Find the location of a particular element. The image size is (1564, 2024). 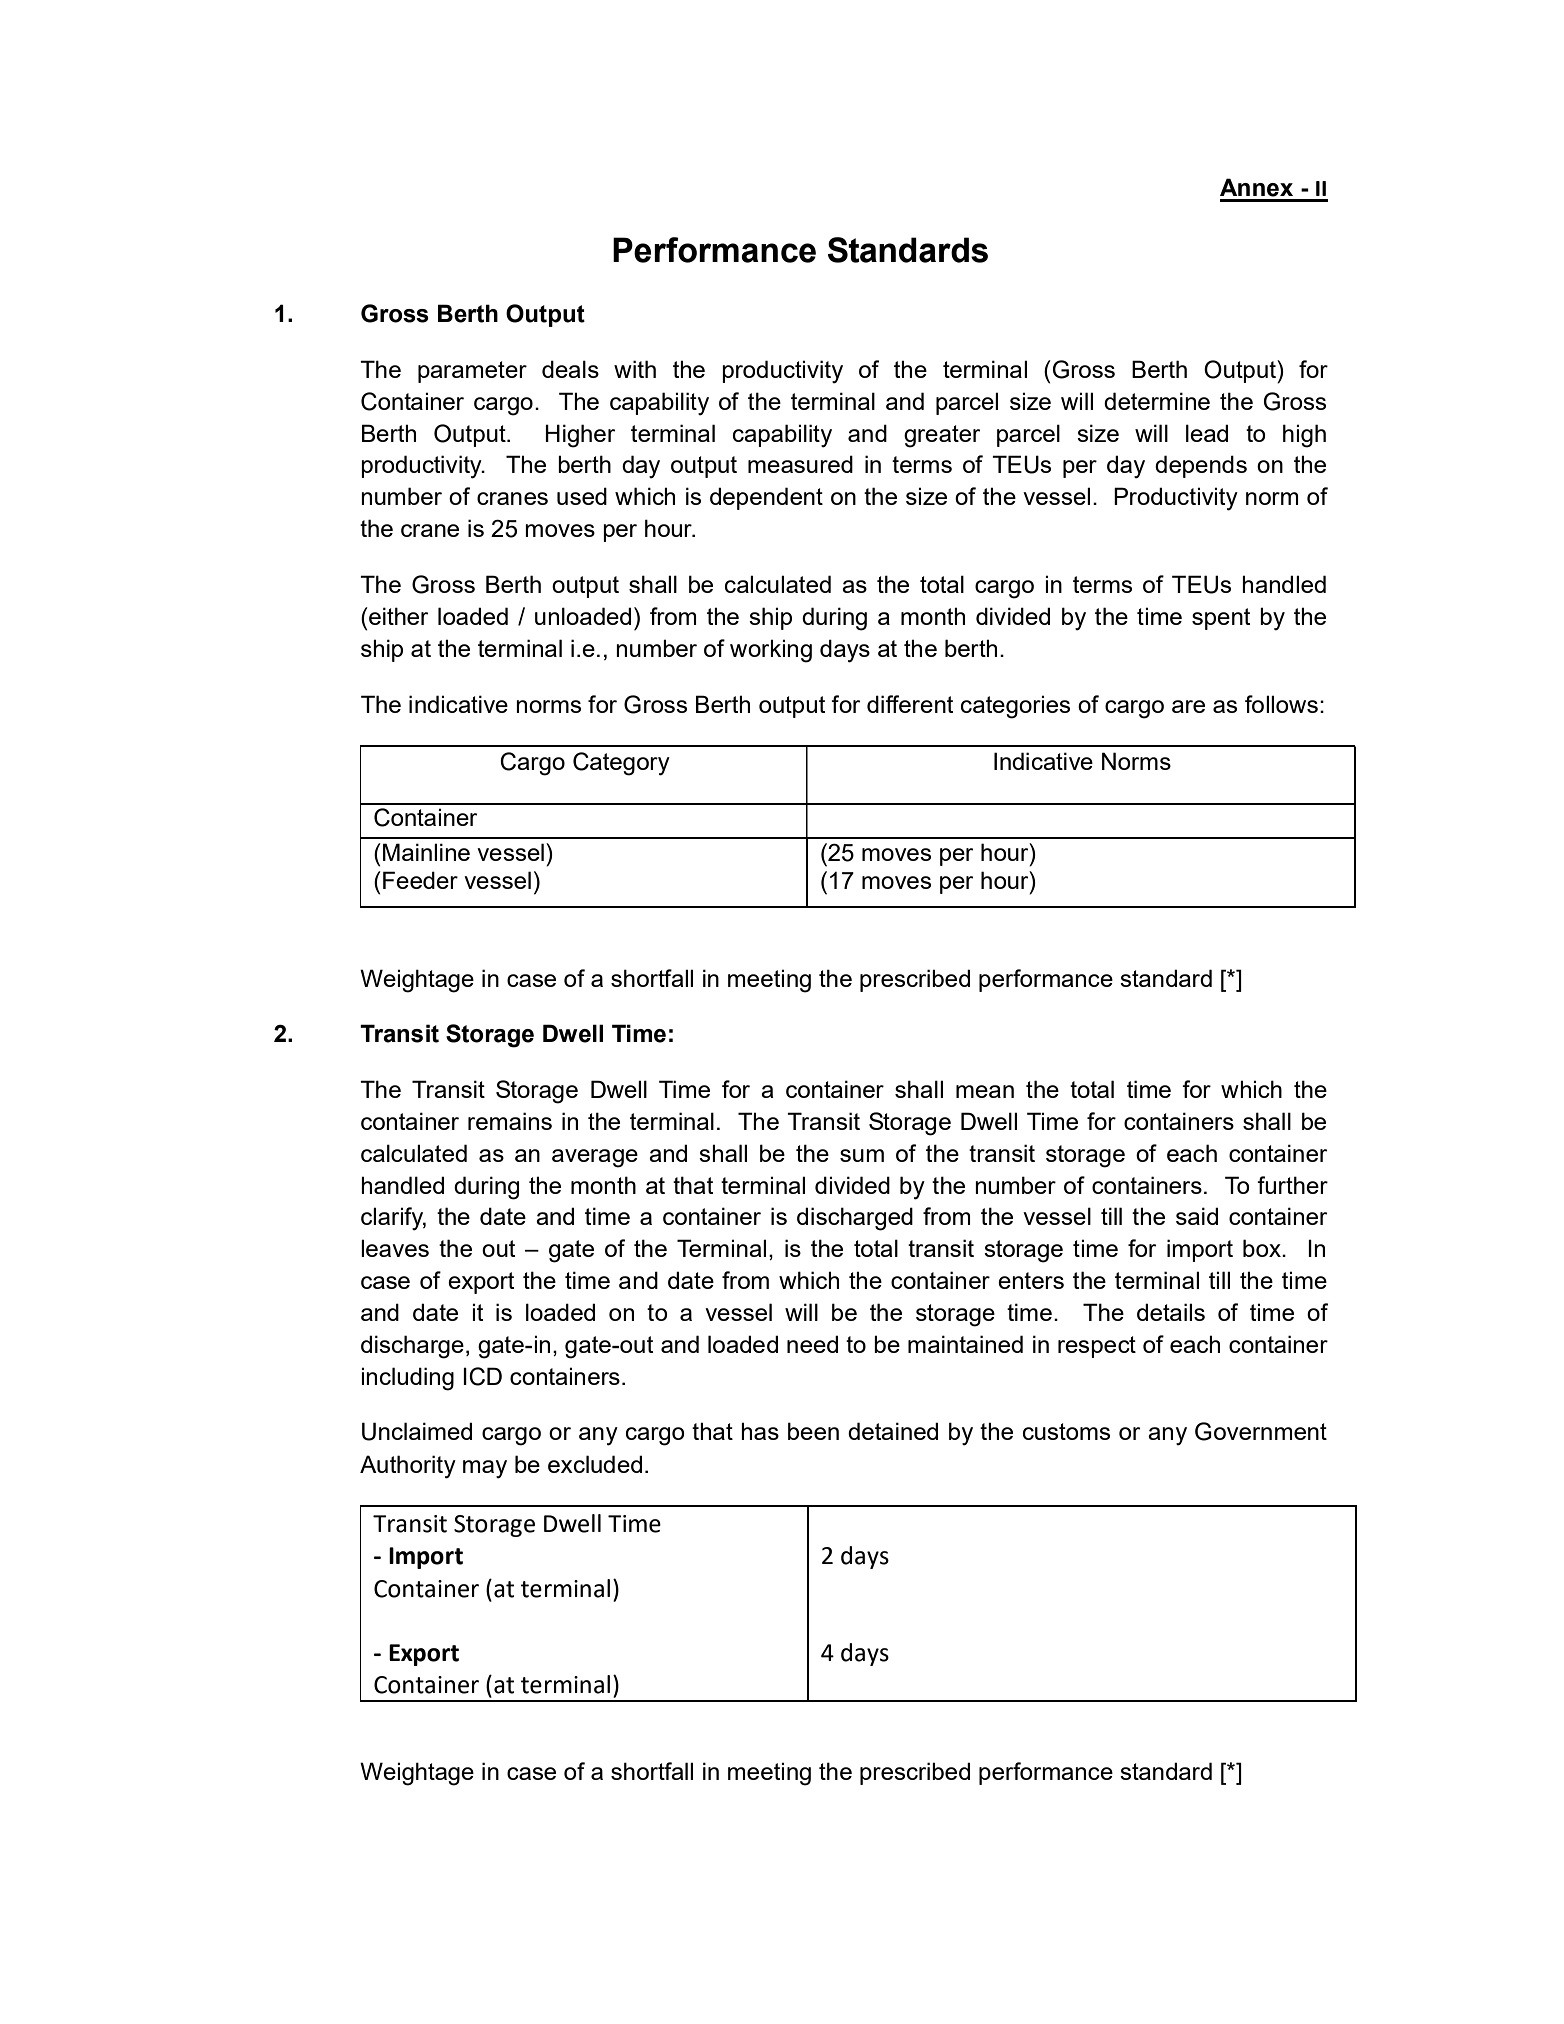

working is located at coordinates (771, 651).
